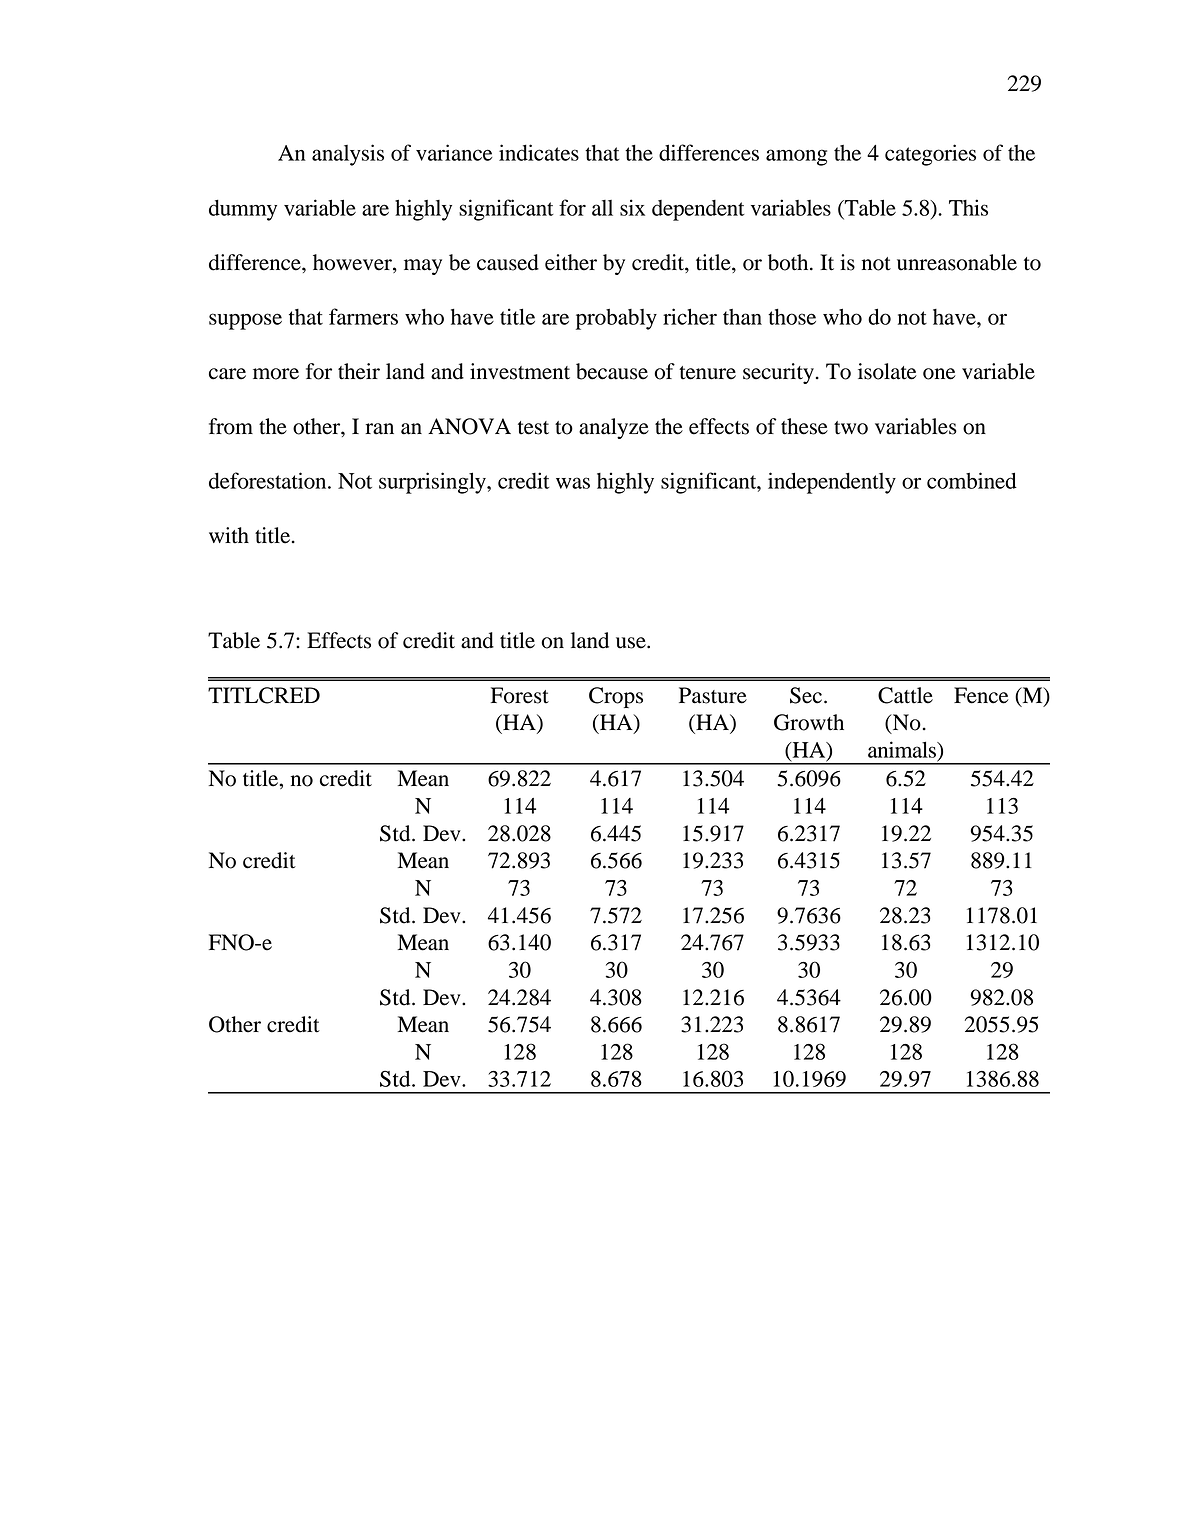 Image resolution: width=1181 pixels, height=1528 pixels. I want to click on was, so click(573, 483).
